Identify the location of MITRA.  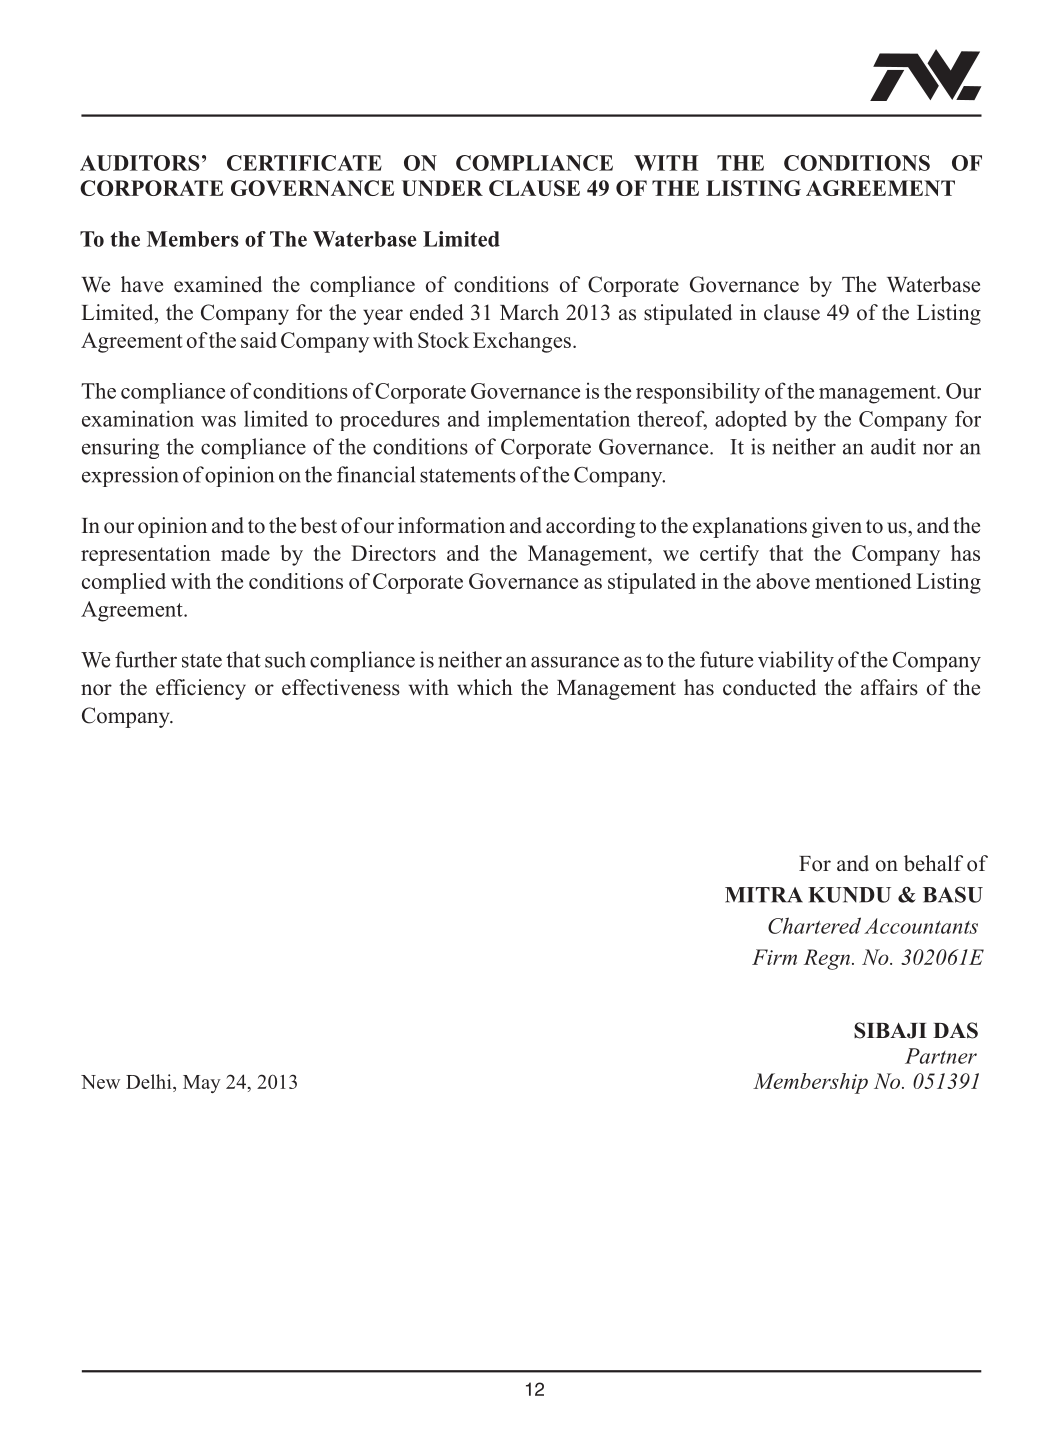
(764, 895).
